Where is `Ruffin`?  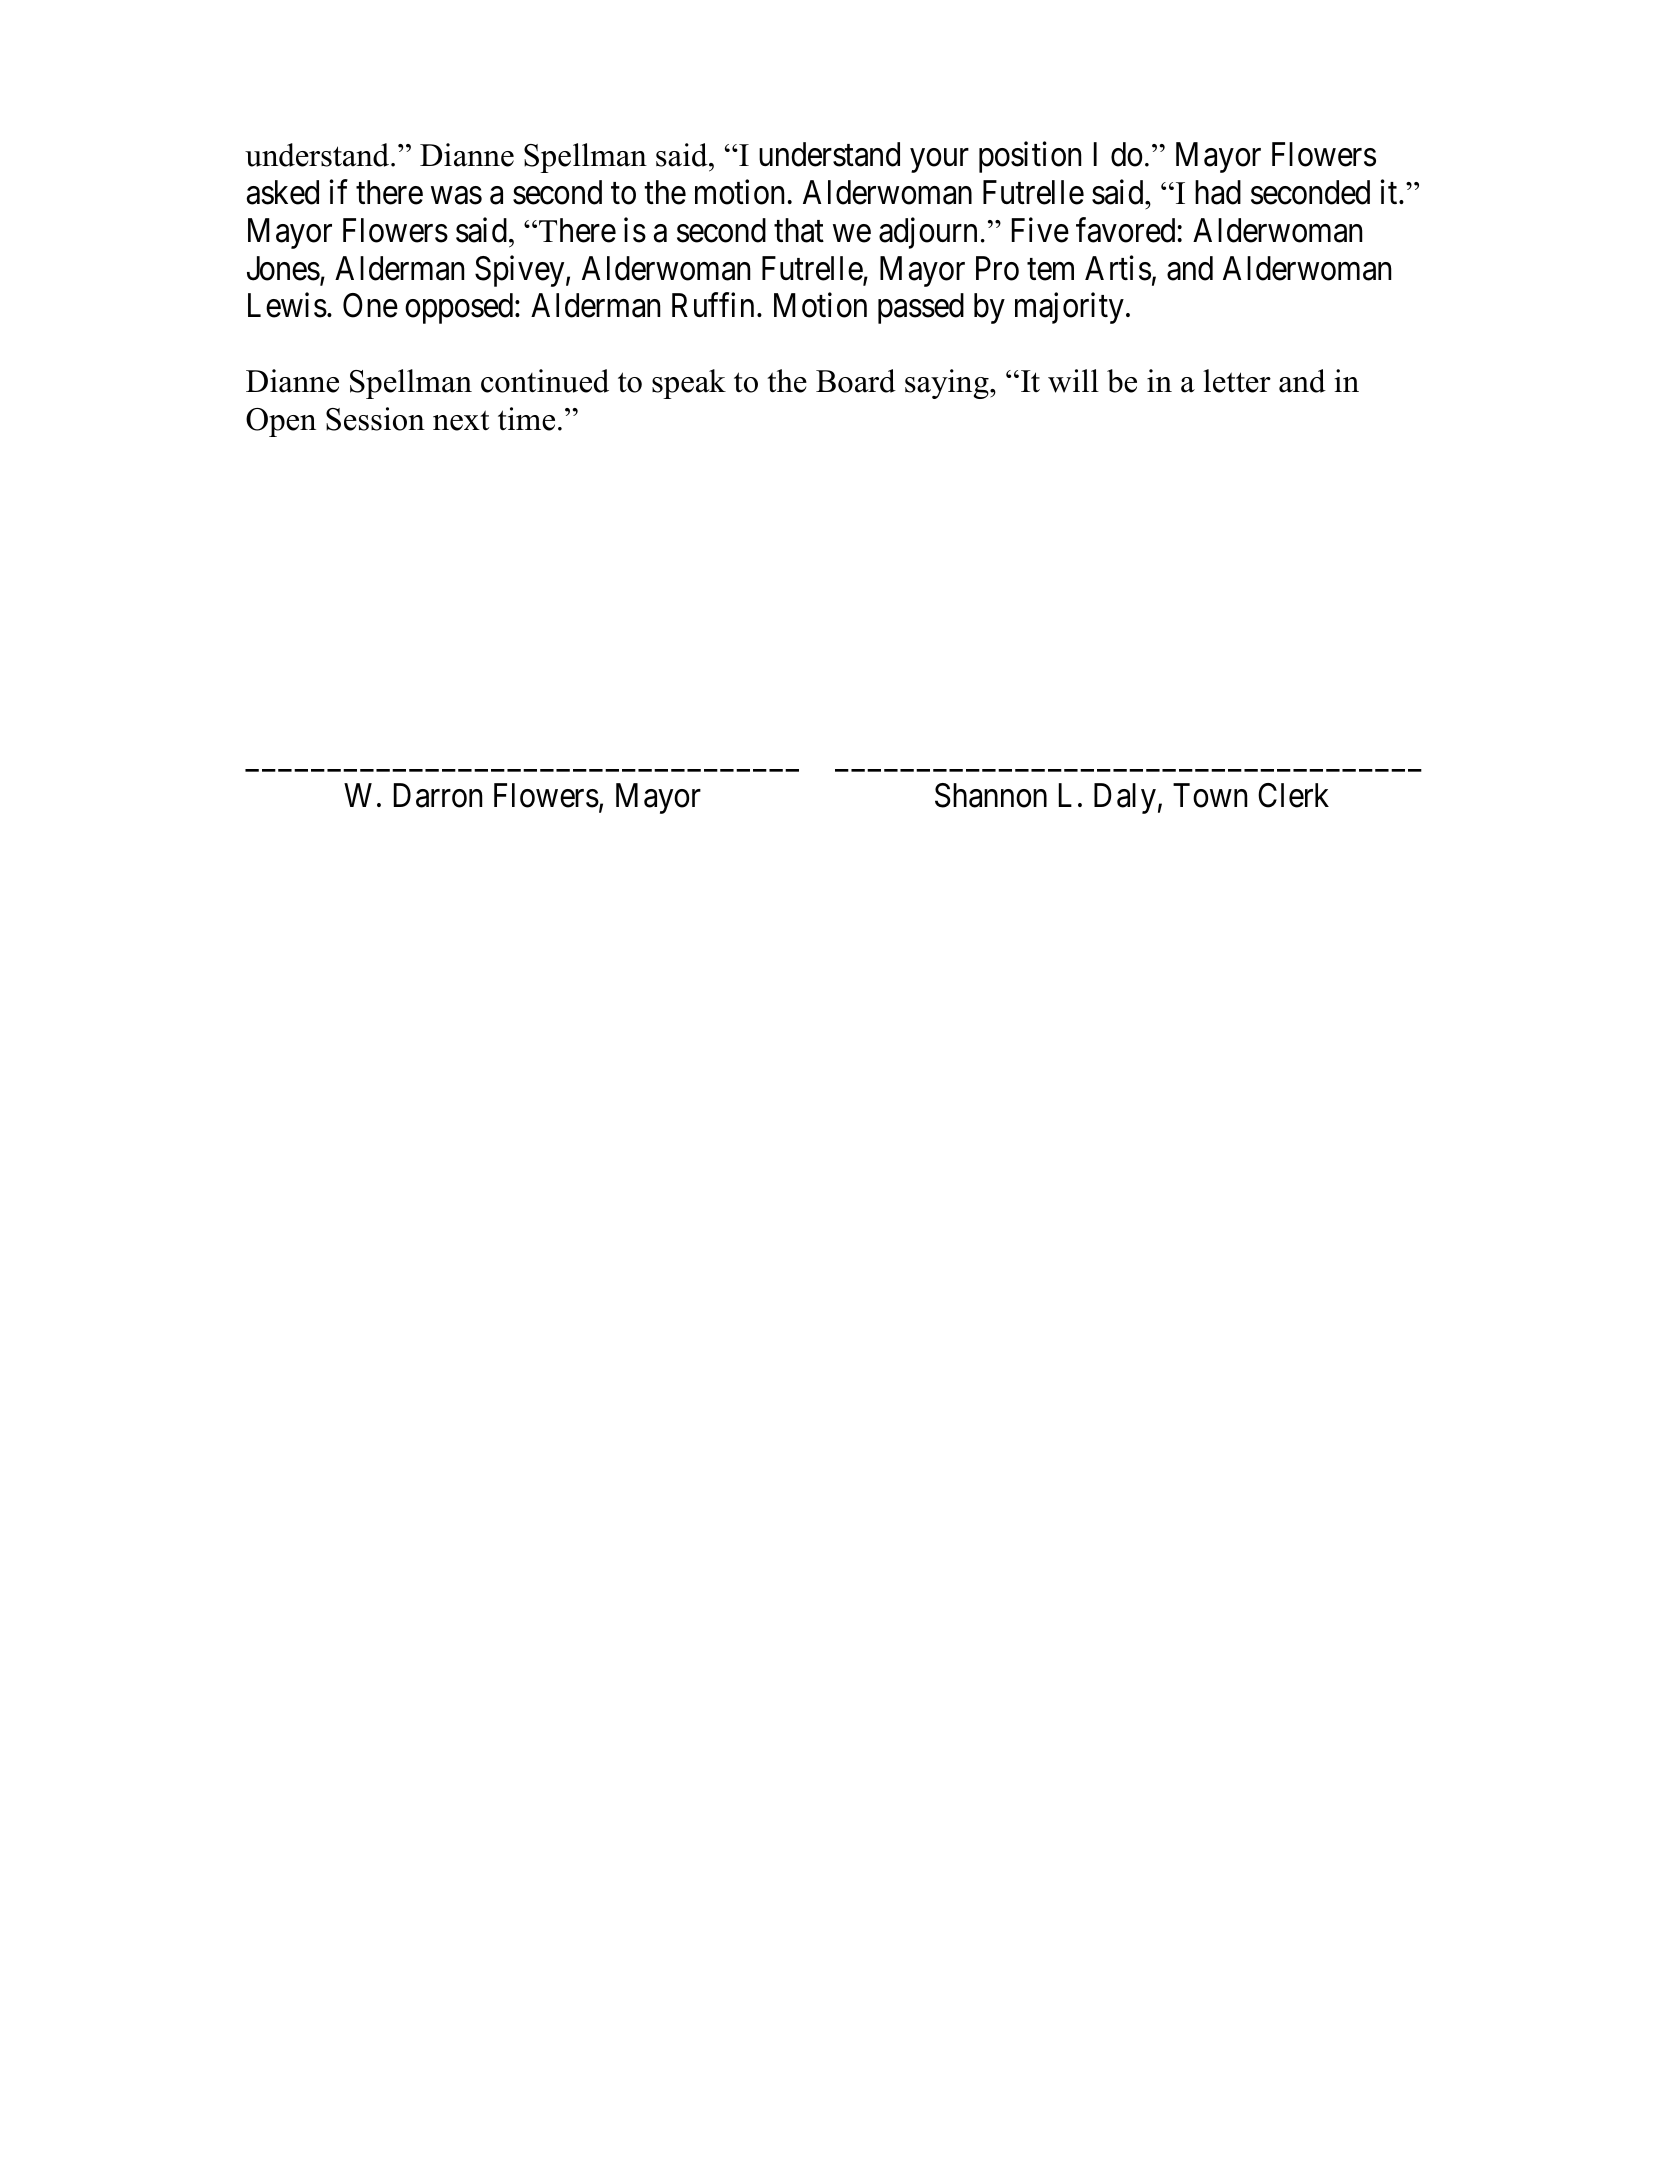 Ruffin is located at coordinates (713, 305).
